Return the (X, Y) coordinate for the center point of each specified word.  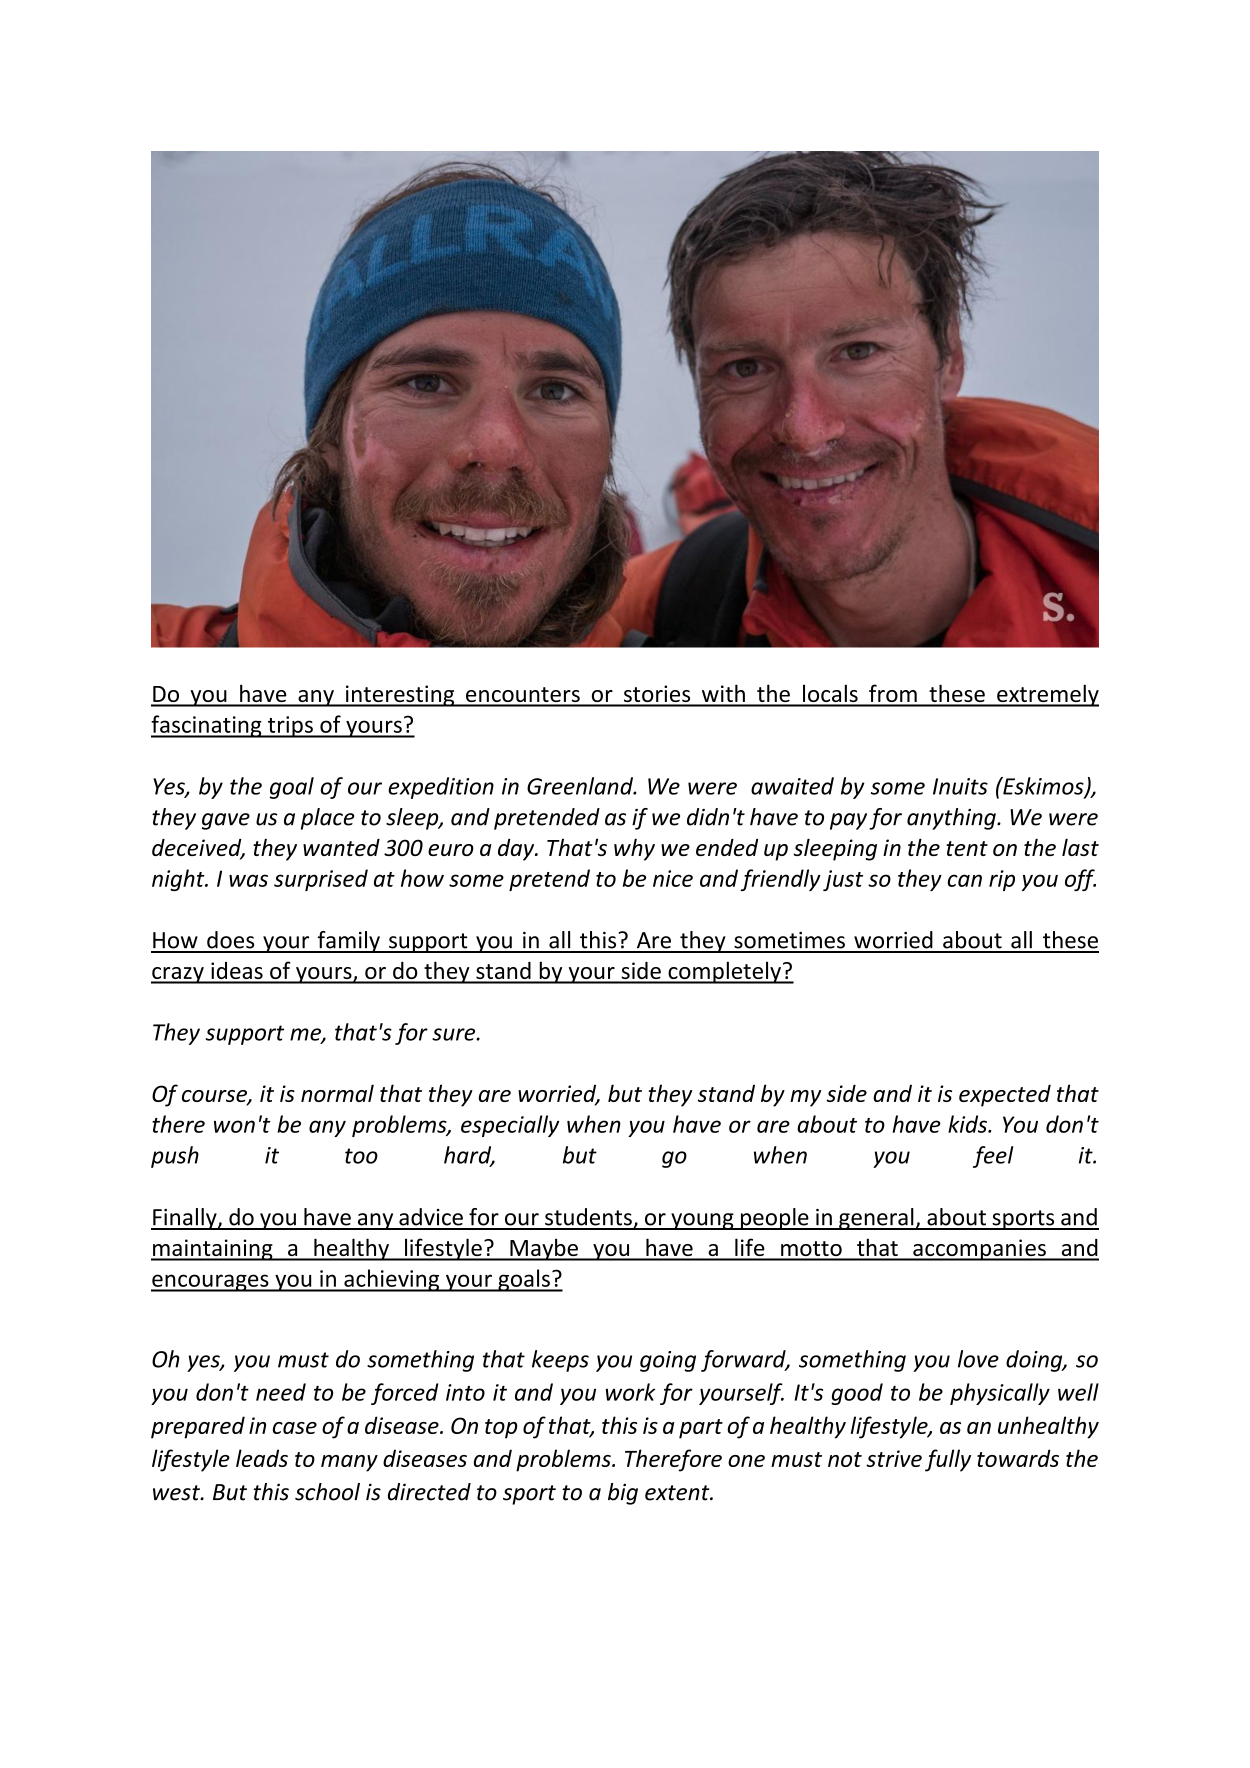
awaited (792, 786)
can (964, 880)
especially (510, 1126)
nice (673, 878)
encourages (211, 1283)
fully (948, 1460)
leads (262, 1458)
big (623, 1494)
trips (290, 727)
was (248, 880)
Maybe (544, 1249)
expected (1005, 1095)
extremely (1047, 695)
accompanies (979, 1250)
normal (337, 1093)
